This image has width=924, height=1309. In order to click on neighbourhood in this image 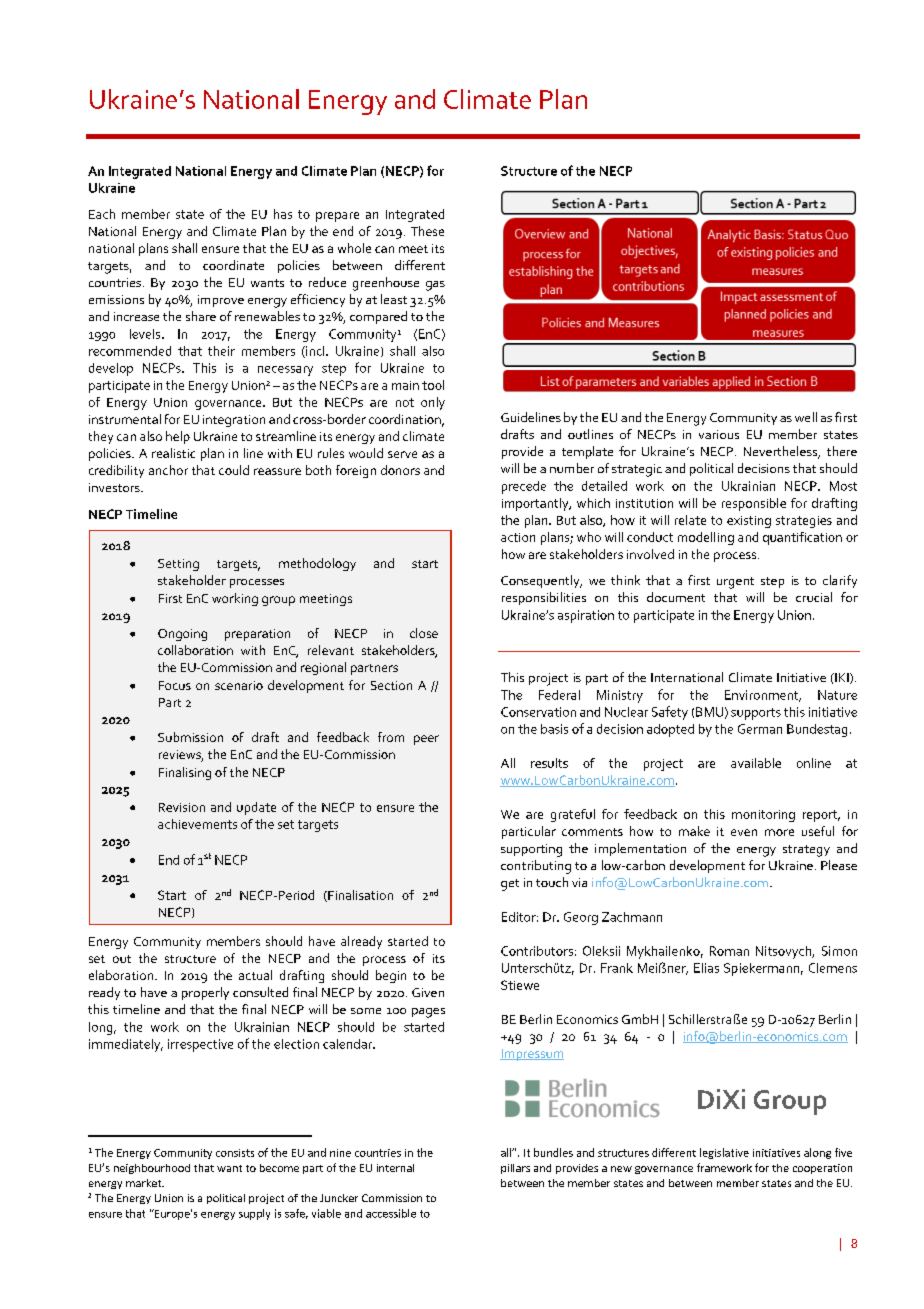, I will do `click(152, 1169)`.
